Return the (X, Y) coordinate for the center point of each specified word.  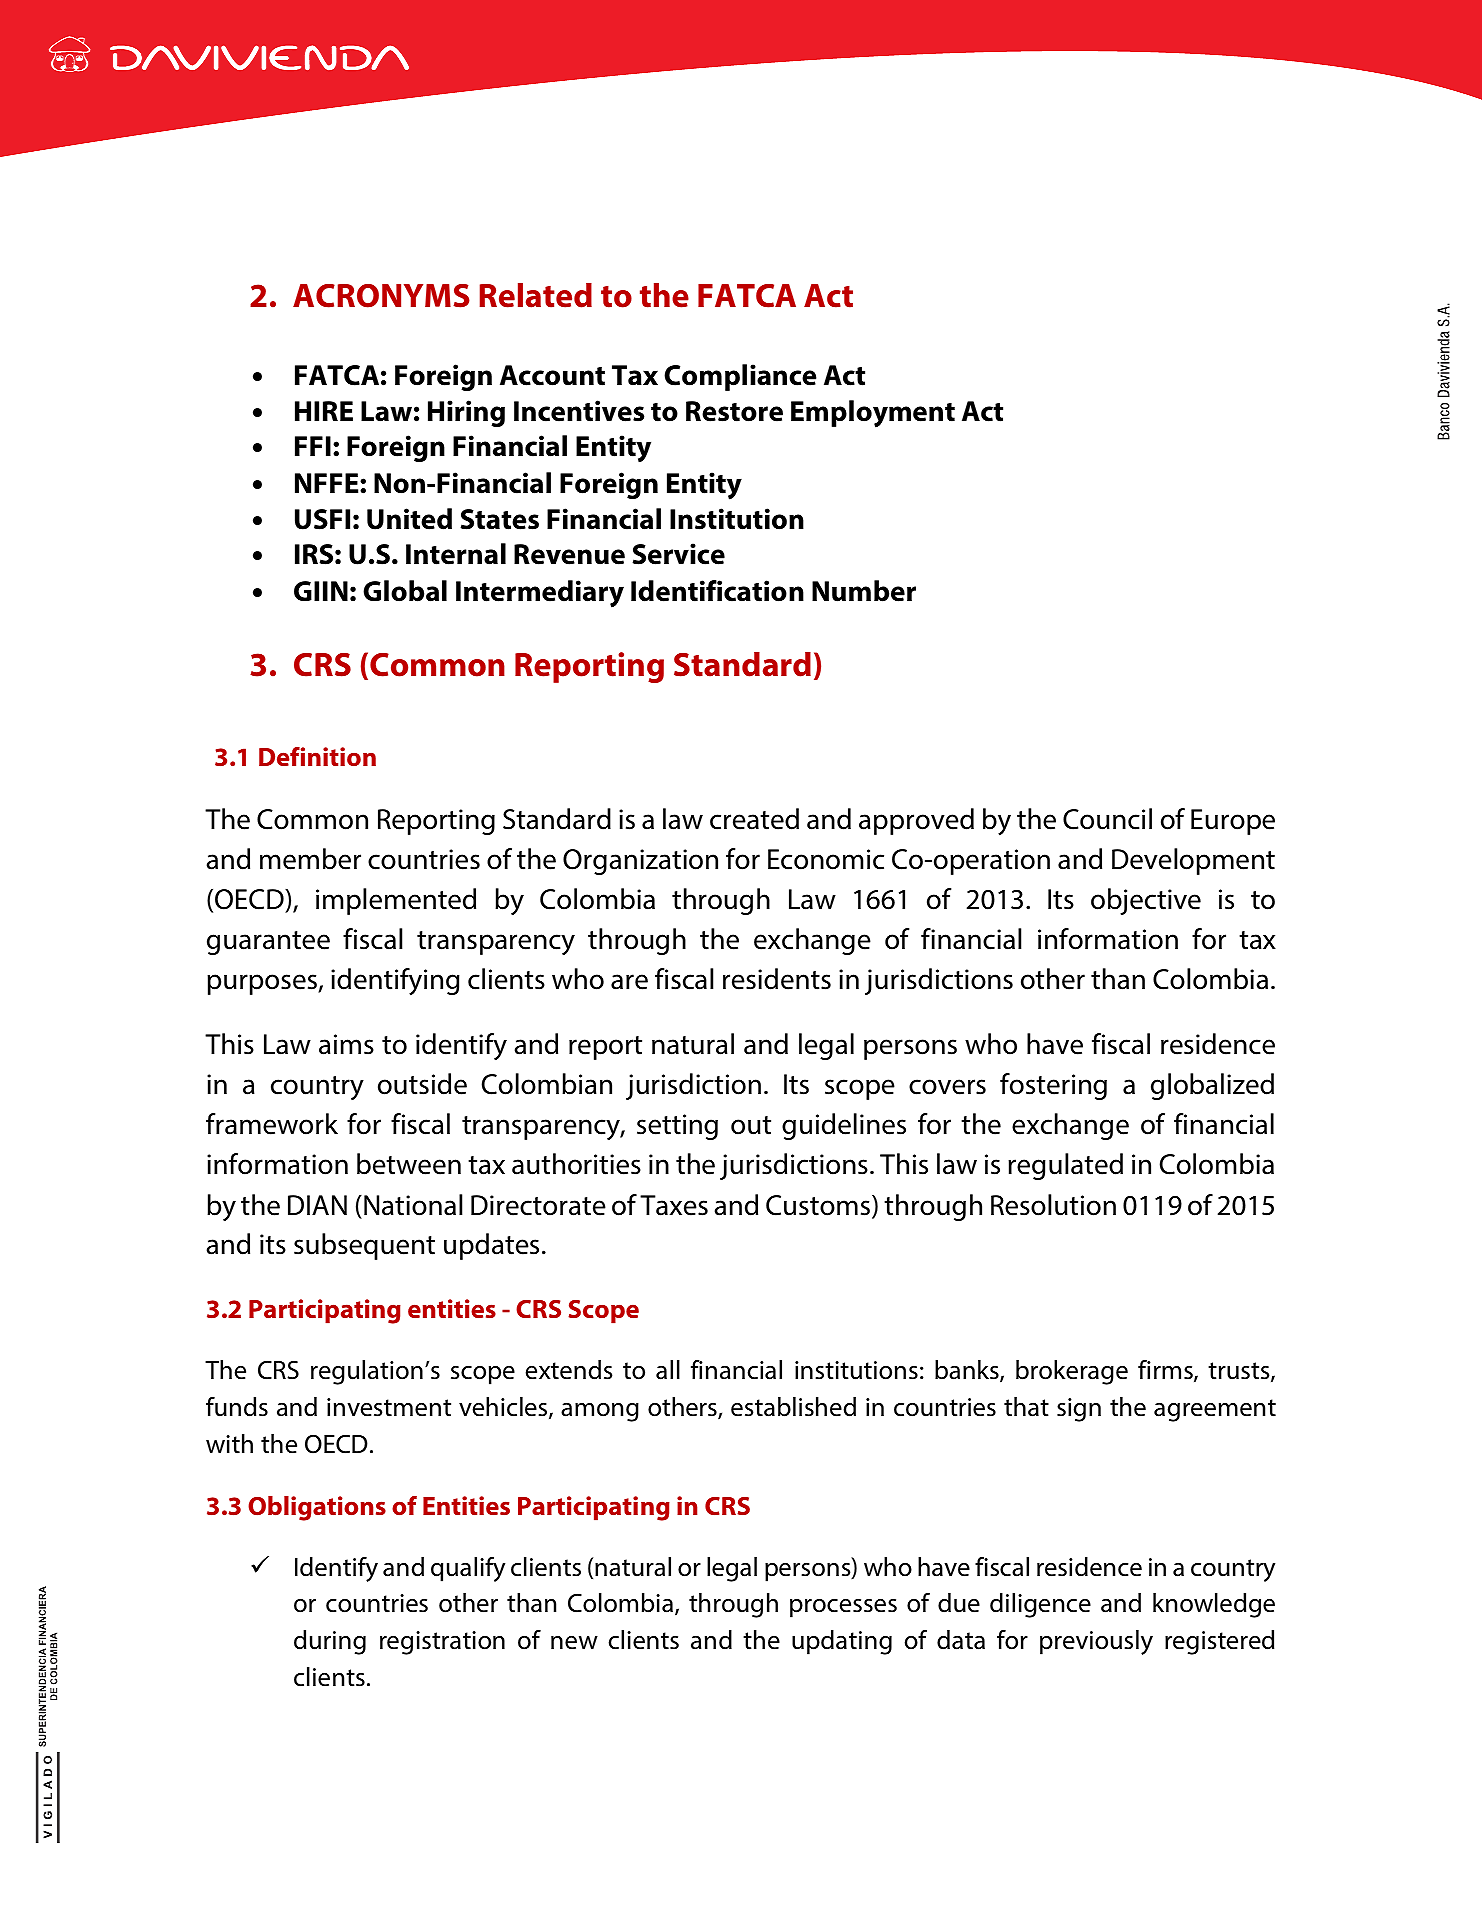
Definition (317, 756)
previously (1096, 1642)
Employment (873, 414)
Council (1107, 819)
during (330, 1642)
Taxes (674, 1205)
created (754, 819)
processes (843, 1608)
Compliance (740, 377)
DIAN (317, 1205)
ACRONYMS (381, 296)
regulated (1065, 1166)
